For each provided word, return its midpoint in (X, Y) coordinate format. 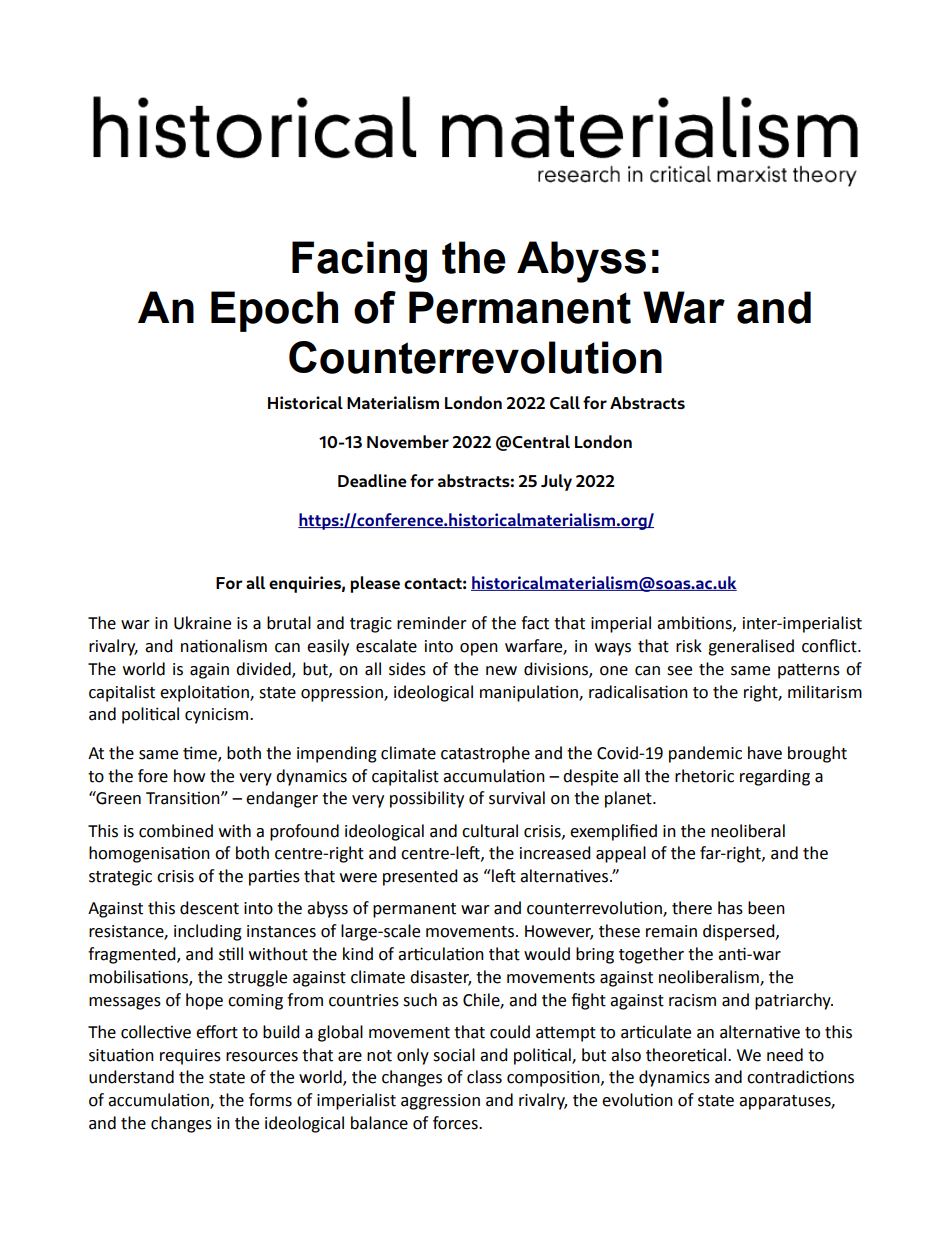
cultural (490, 831)
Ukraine (202, 623)
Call (565, 402)
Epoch (274, 311)
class (484, 1077)
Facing (359, 262)
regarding (775, 777)
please (375, 584)
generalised (751, 647)
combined (176, 831)
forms (270, 1100)
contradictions (800, 1077)
